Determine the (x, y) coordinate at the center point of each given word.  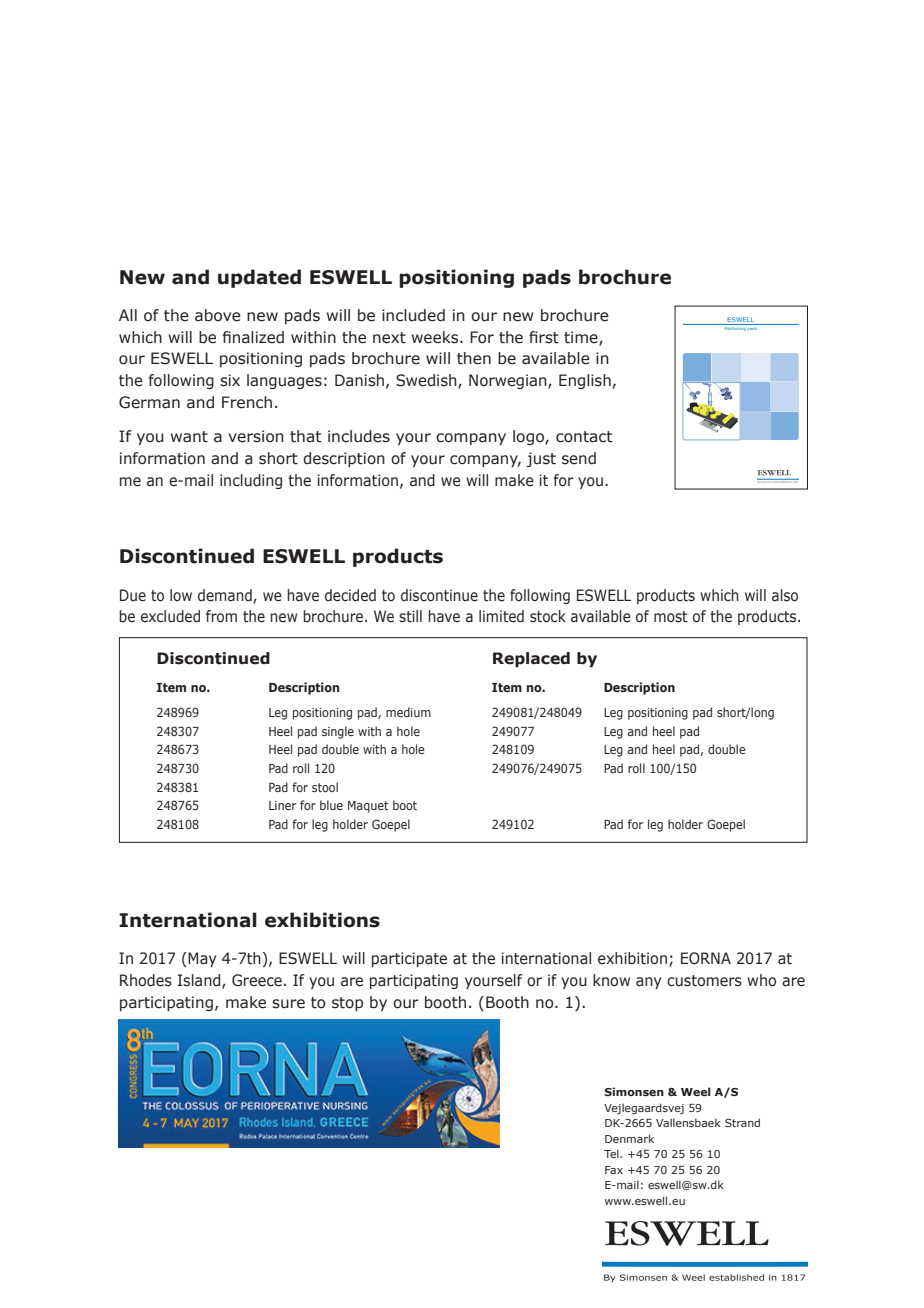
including (251, 481)
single (338, 732)
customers (704, 981)
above (218, 315)
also (785, 595)
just (541, 459)
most (671, 617)
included (413, 315)
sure (288, 1004)
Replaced (531, 659)
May (202, 959)
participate (409, 959)
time (582, 338)
